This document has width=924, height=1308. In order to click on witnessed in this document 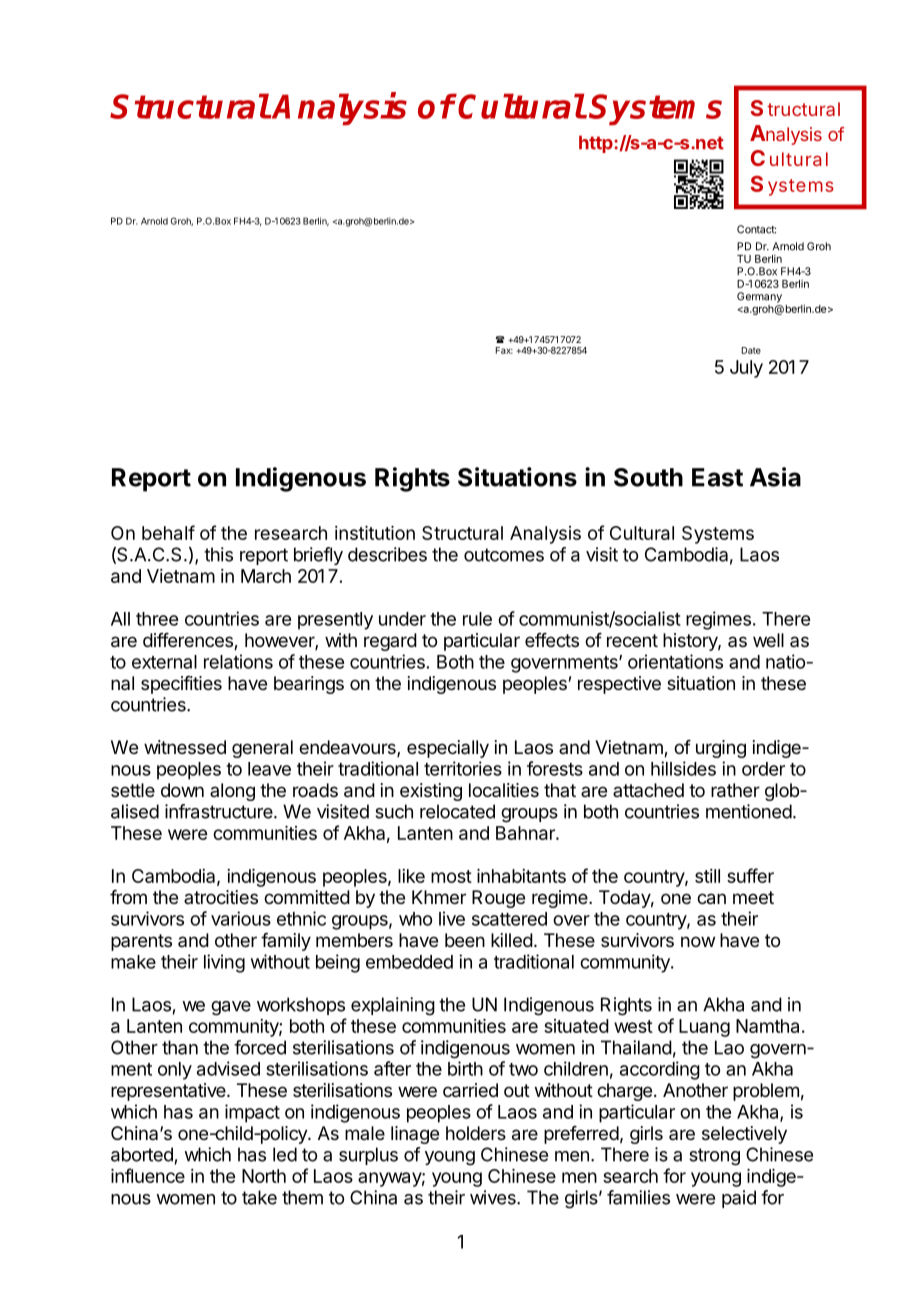, I will do `click(185, 747)`.
